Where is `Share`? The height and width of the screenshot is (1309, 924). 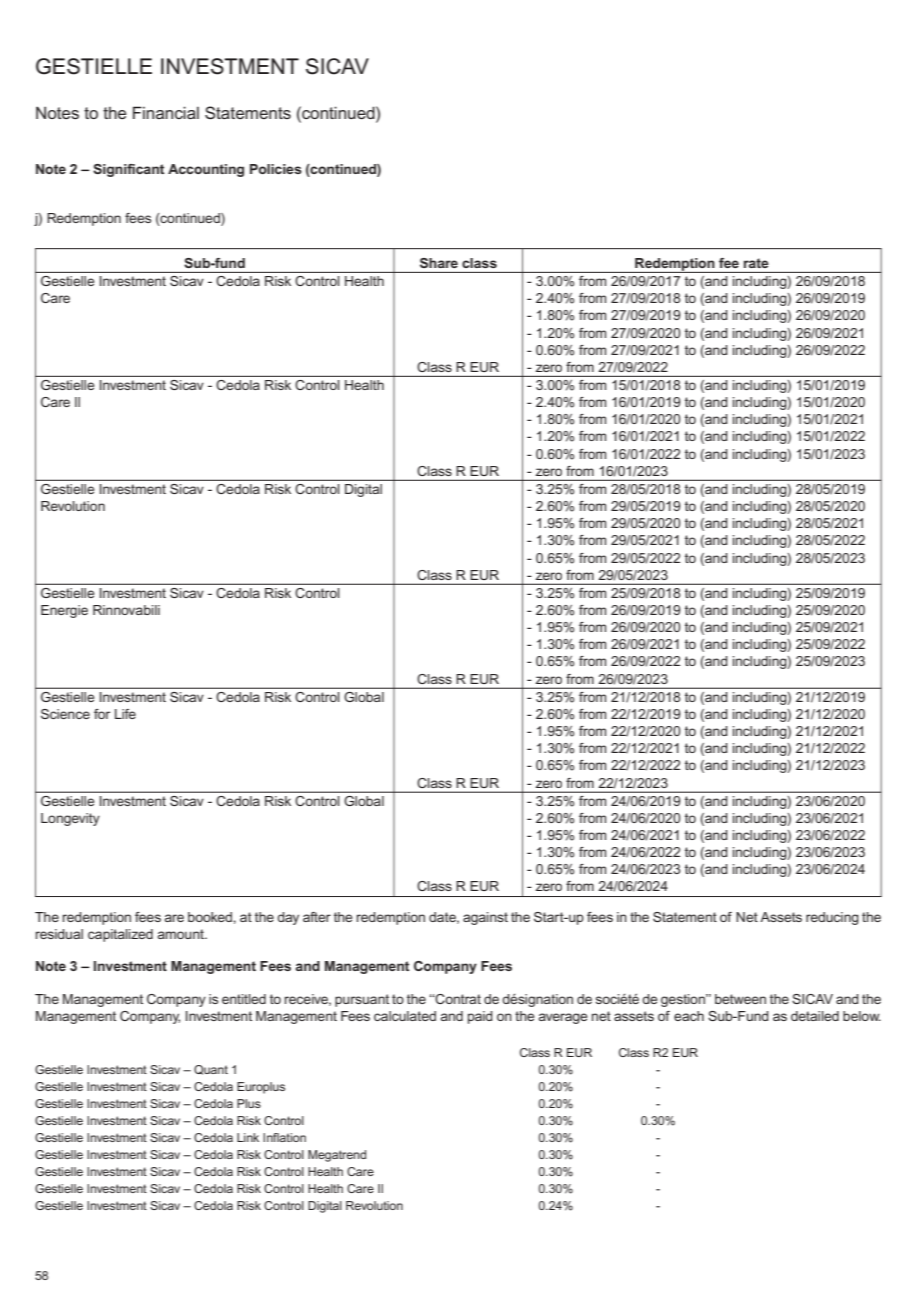
Share is located at coordinates (439, 263).
